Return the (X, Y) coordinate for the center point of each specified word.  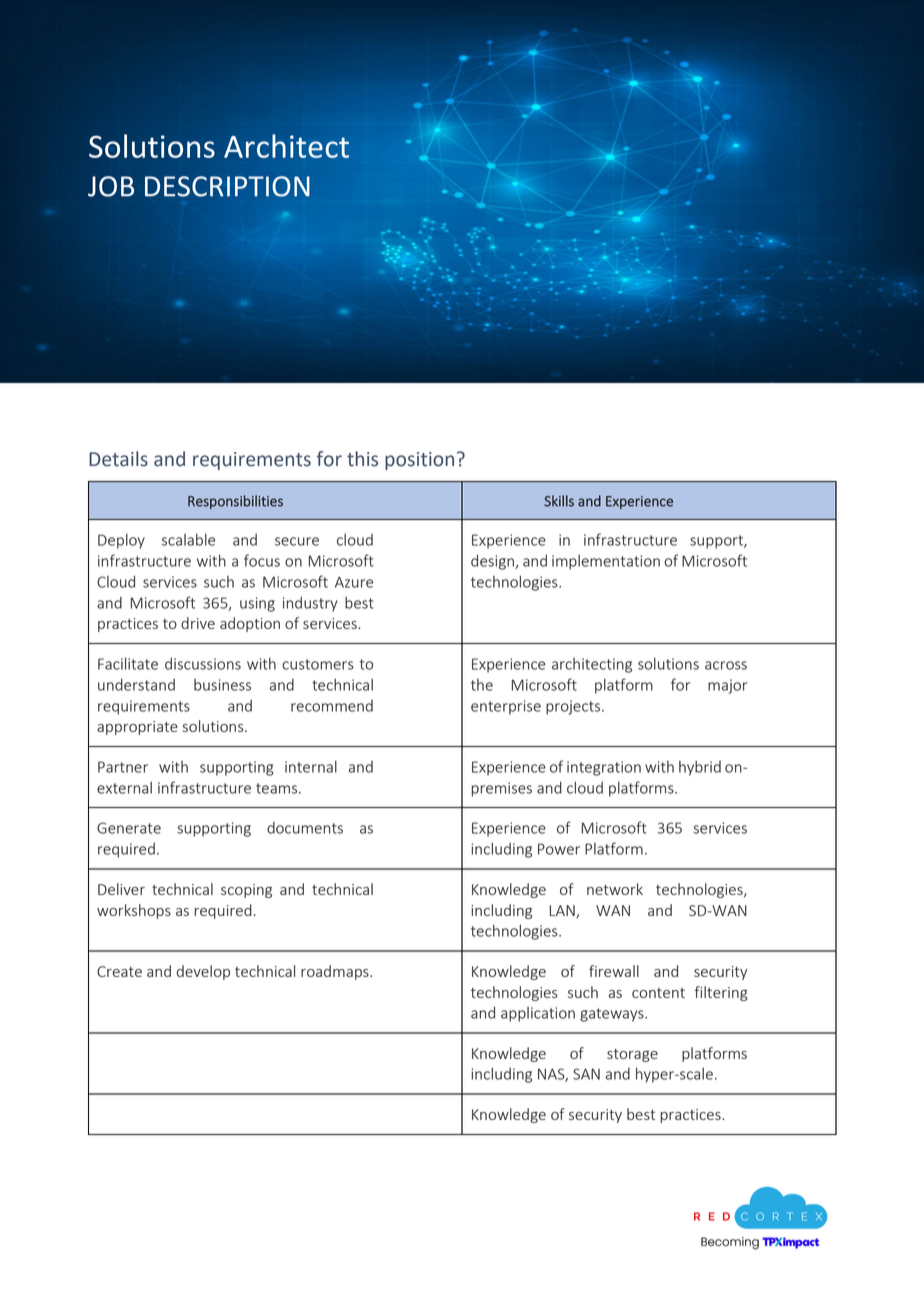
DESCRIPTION (227, 186)
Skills (559, 501)
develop (203, 972)
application (538, 1014)
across (726, 665)
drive (198, 623)
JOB (111, 186)
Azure (354, 582)
